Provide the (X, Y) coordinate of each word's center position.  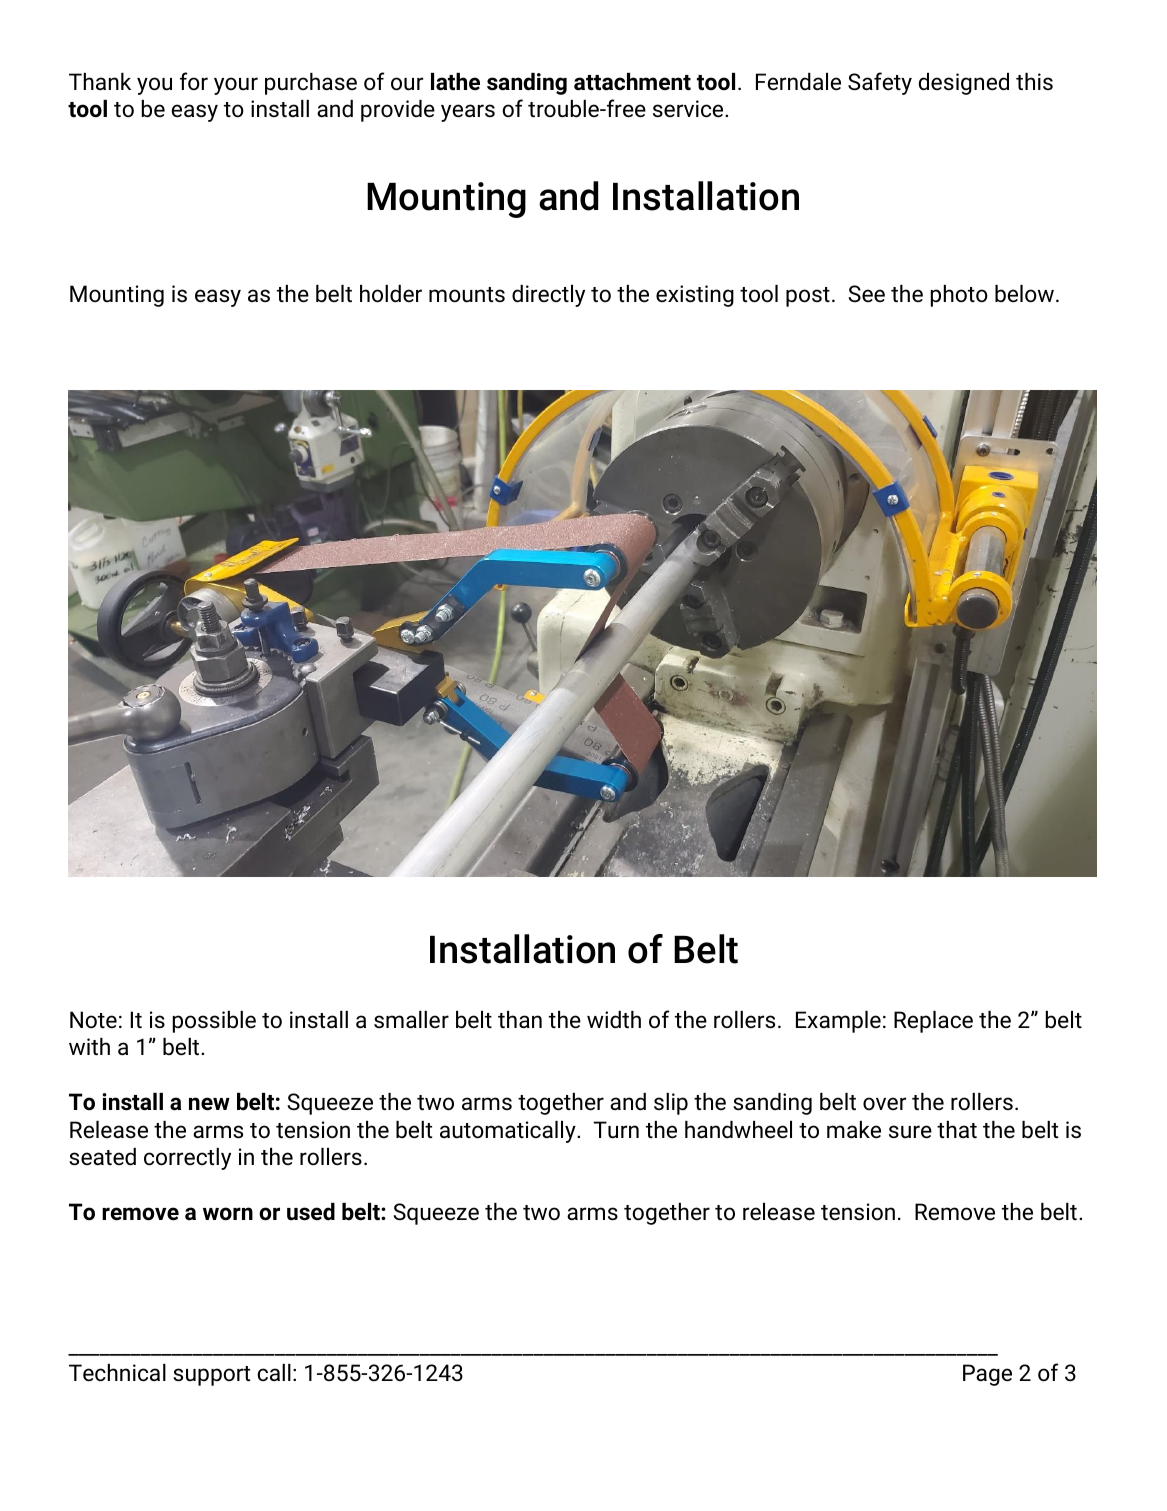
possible (214, 1022)
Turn (616, 1130)
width (614, 1020)
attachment (632, 82)
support (211, 1376)
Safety (880, 83)
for (194, 81)
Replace (933, 1022)
